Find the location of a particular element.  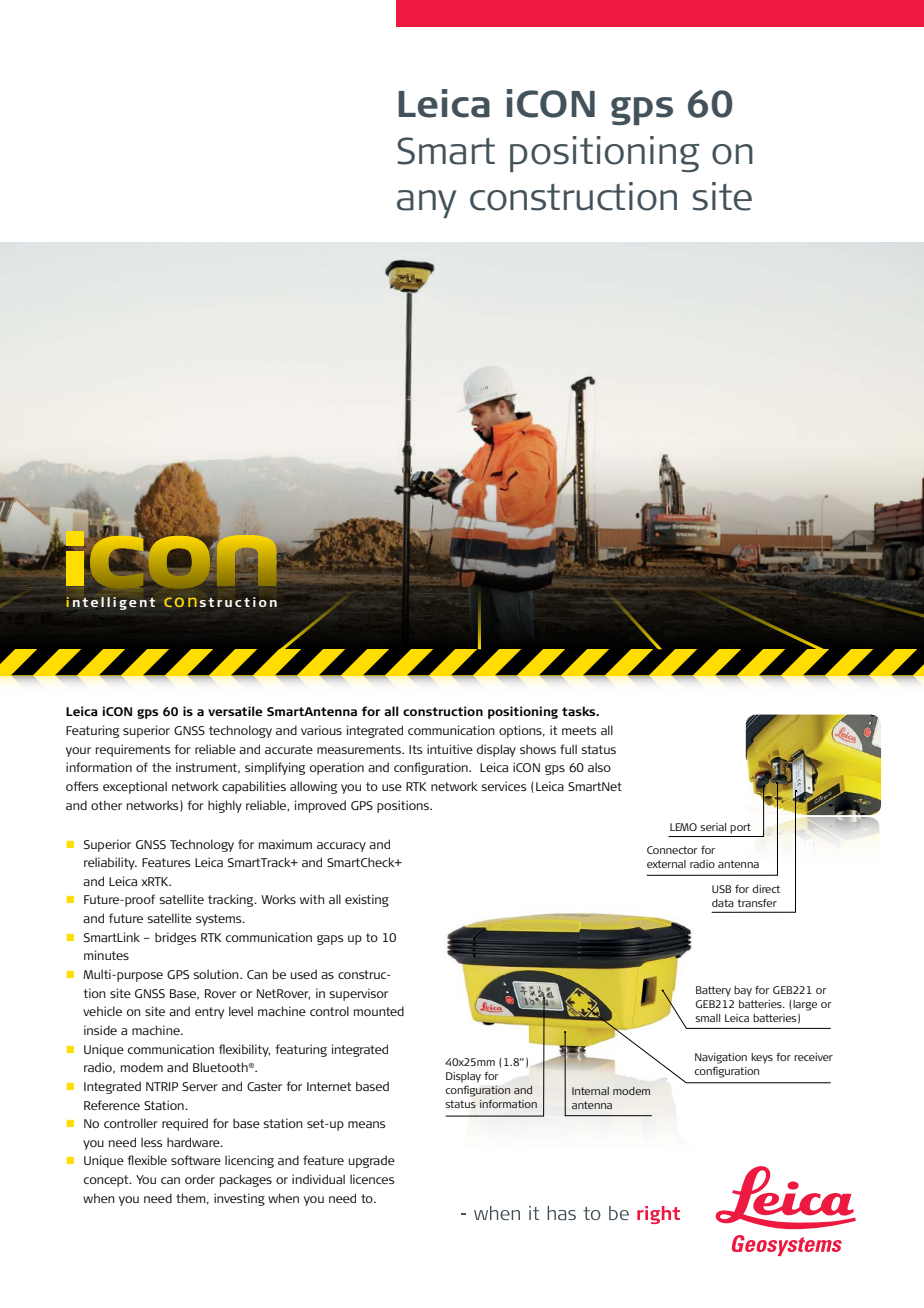

flexible is located at coordinates (147, 1160).
